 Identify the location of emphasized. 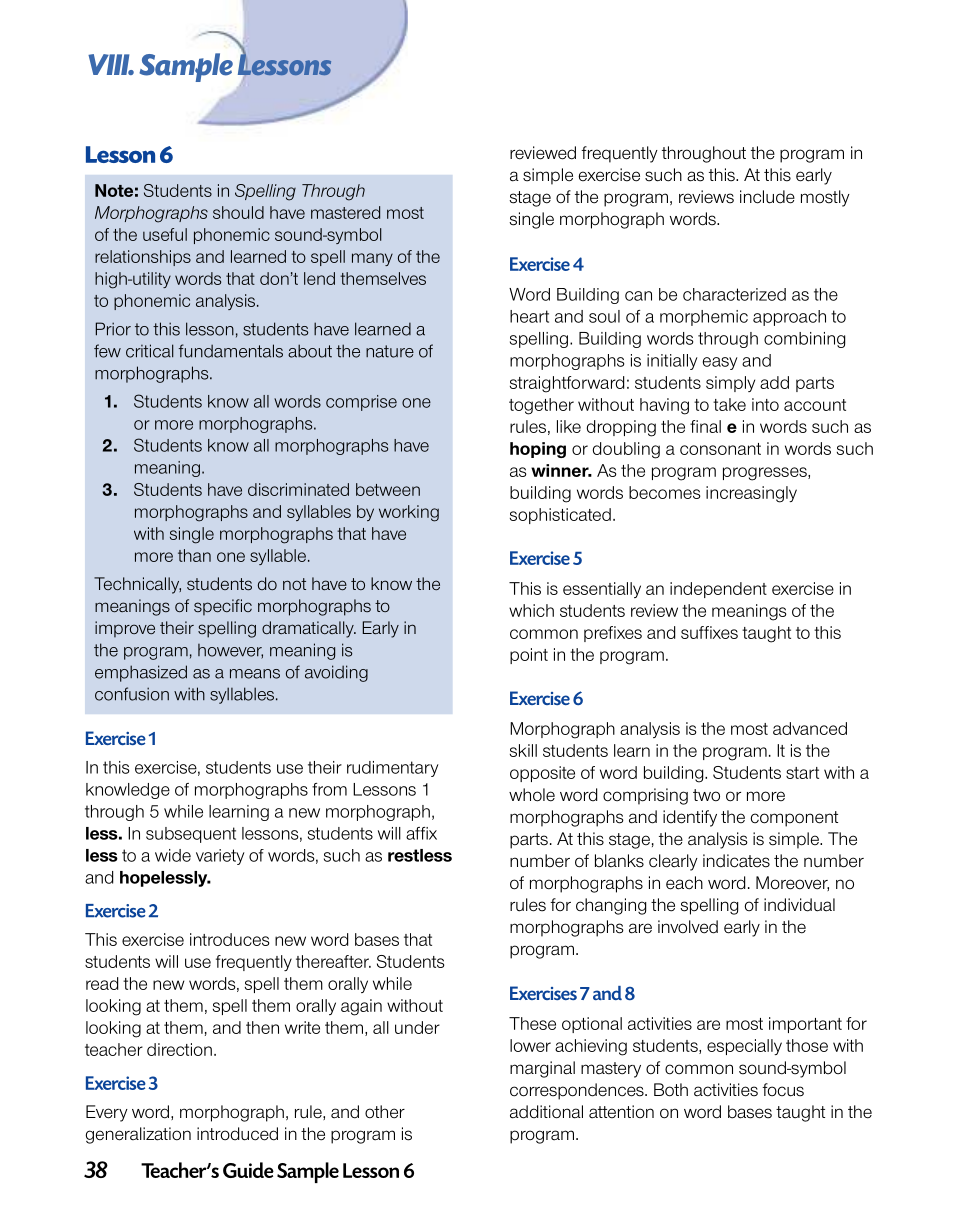
(141, 673).
